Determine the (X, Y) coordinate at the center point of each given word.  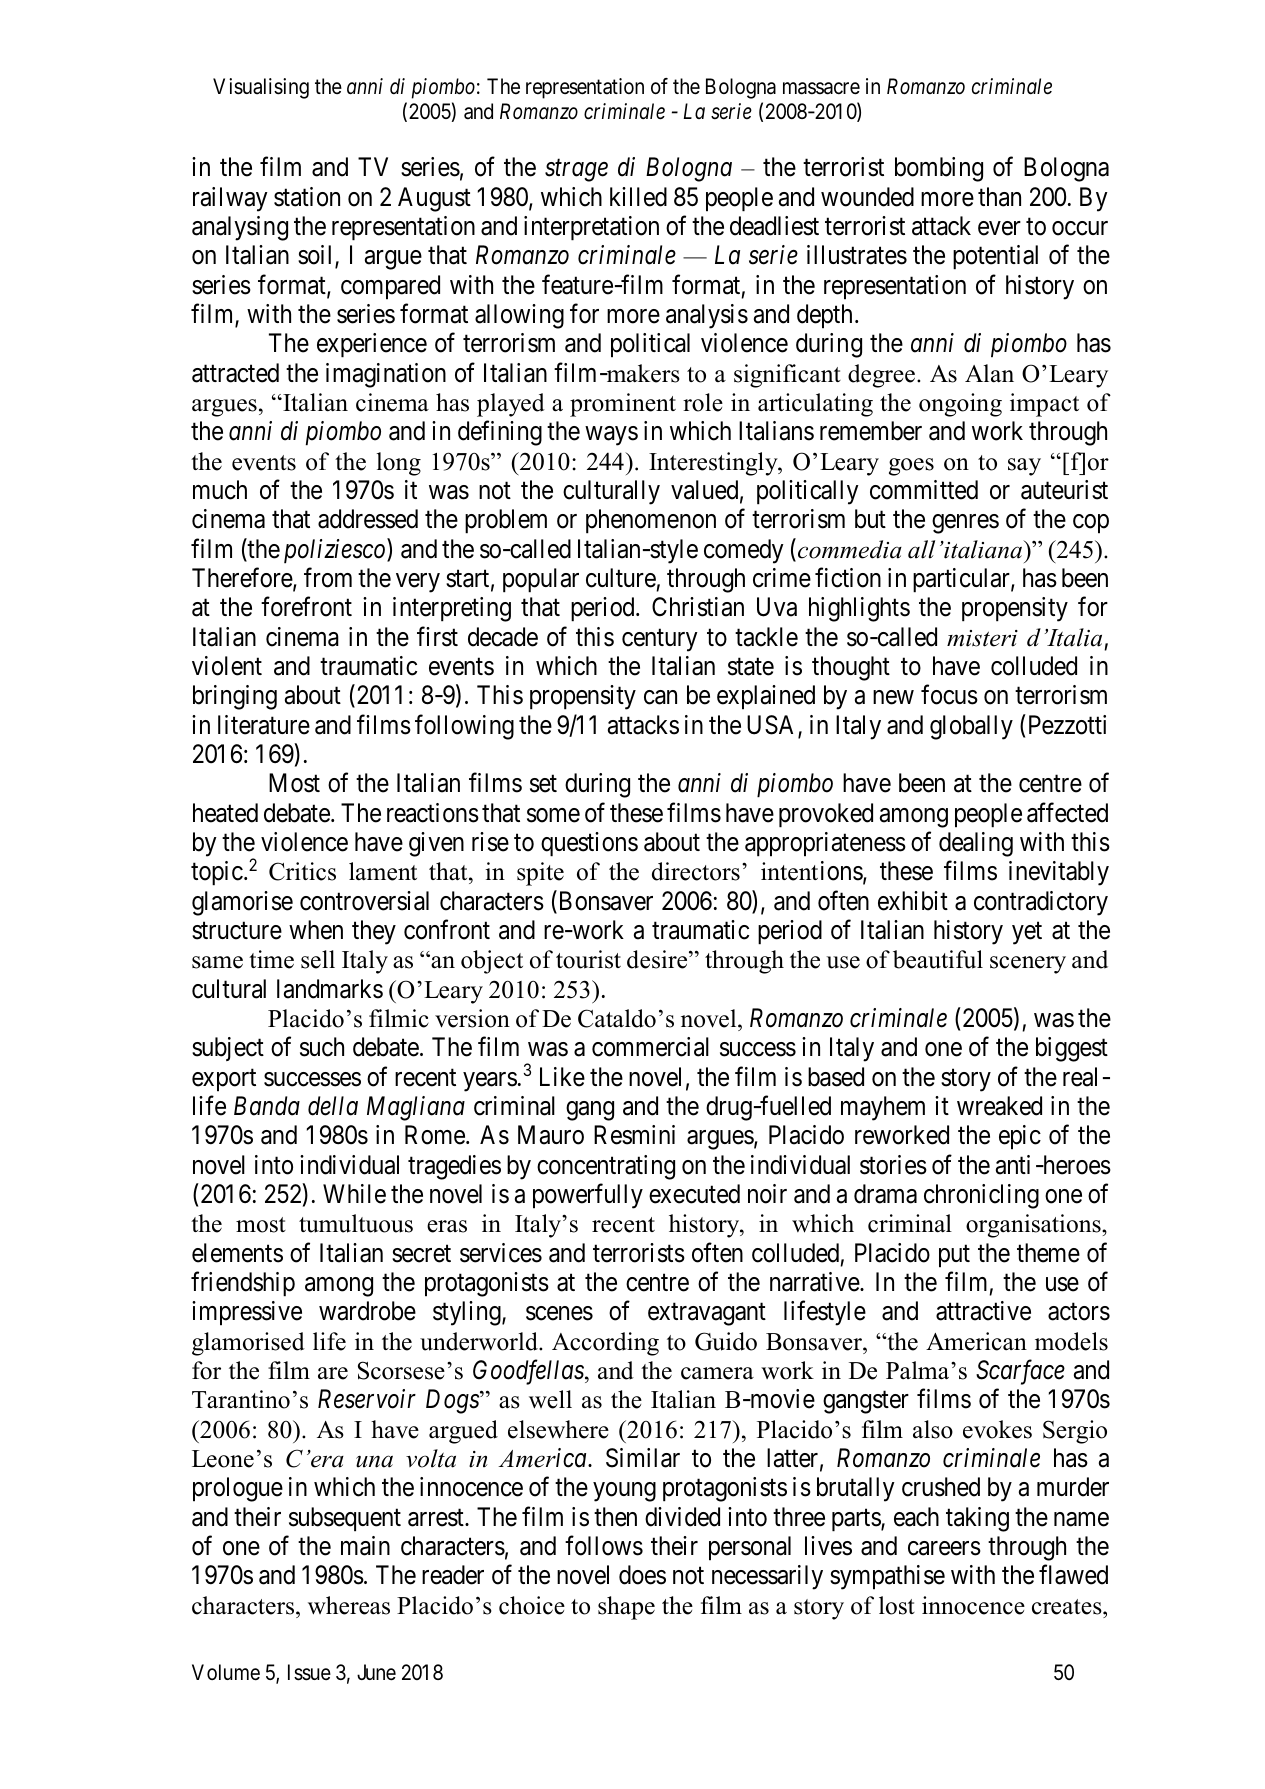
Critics (302, 871)
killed (638, 197)
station (307, 197)
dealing (976, 844)
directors (696, 871)
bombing (939, 169)
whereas (349, 1605)
